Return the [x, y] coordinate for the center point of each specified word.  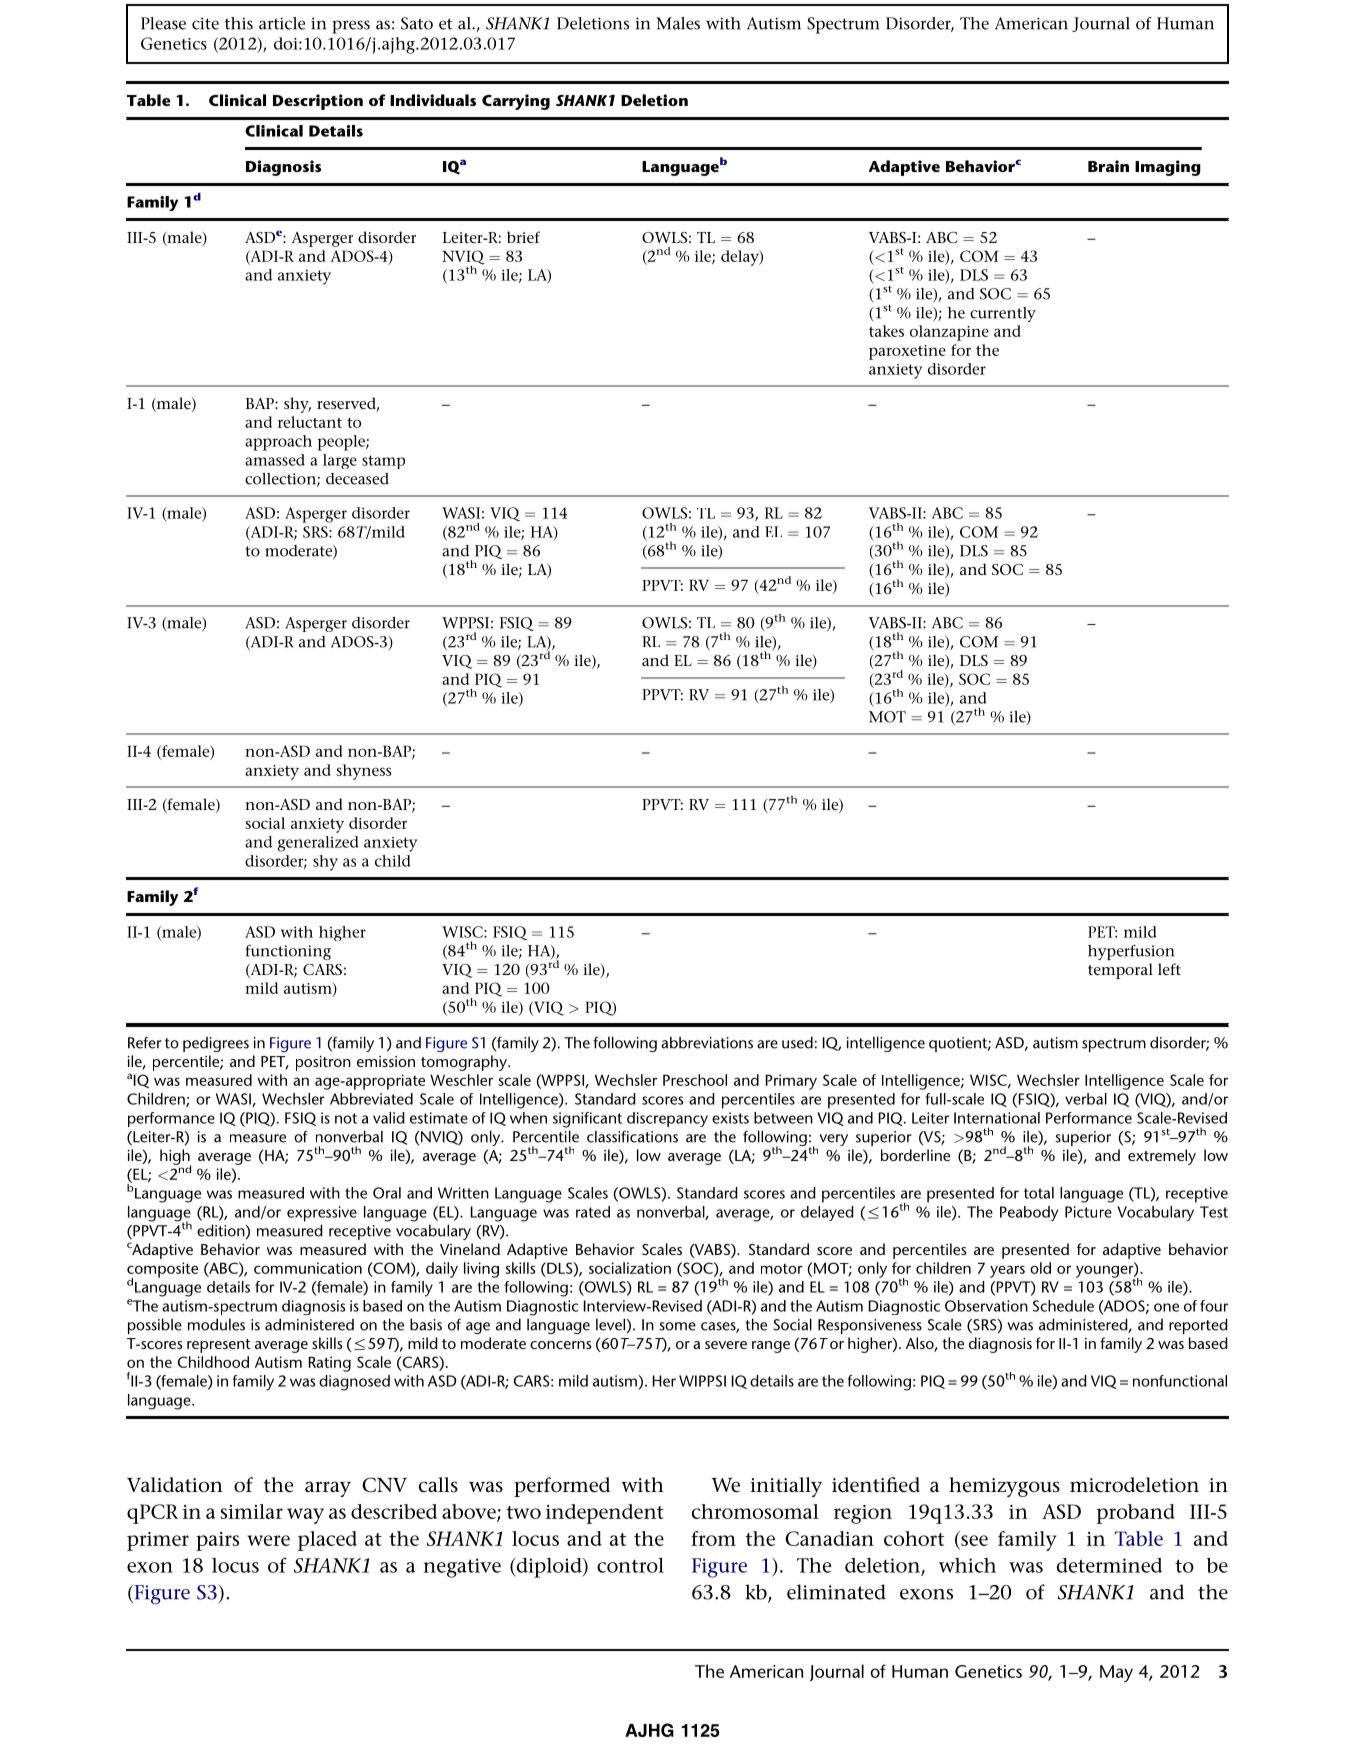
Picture [1088, 1212]
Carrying [516, 102]
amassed [275, 460]
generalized [318, 844]
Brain [1108, 166]
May [1116, 1673]
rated [593, 1212]
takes [886, 331]
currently [1003, 314]
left [1169, 969]
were [268, 1540]
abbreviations [707, 1042]
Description [318, 102]
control [630, 1565]
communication [308, 1268]
